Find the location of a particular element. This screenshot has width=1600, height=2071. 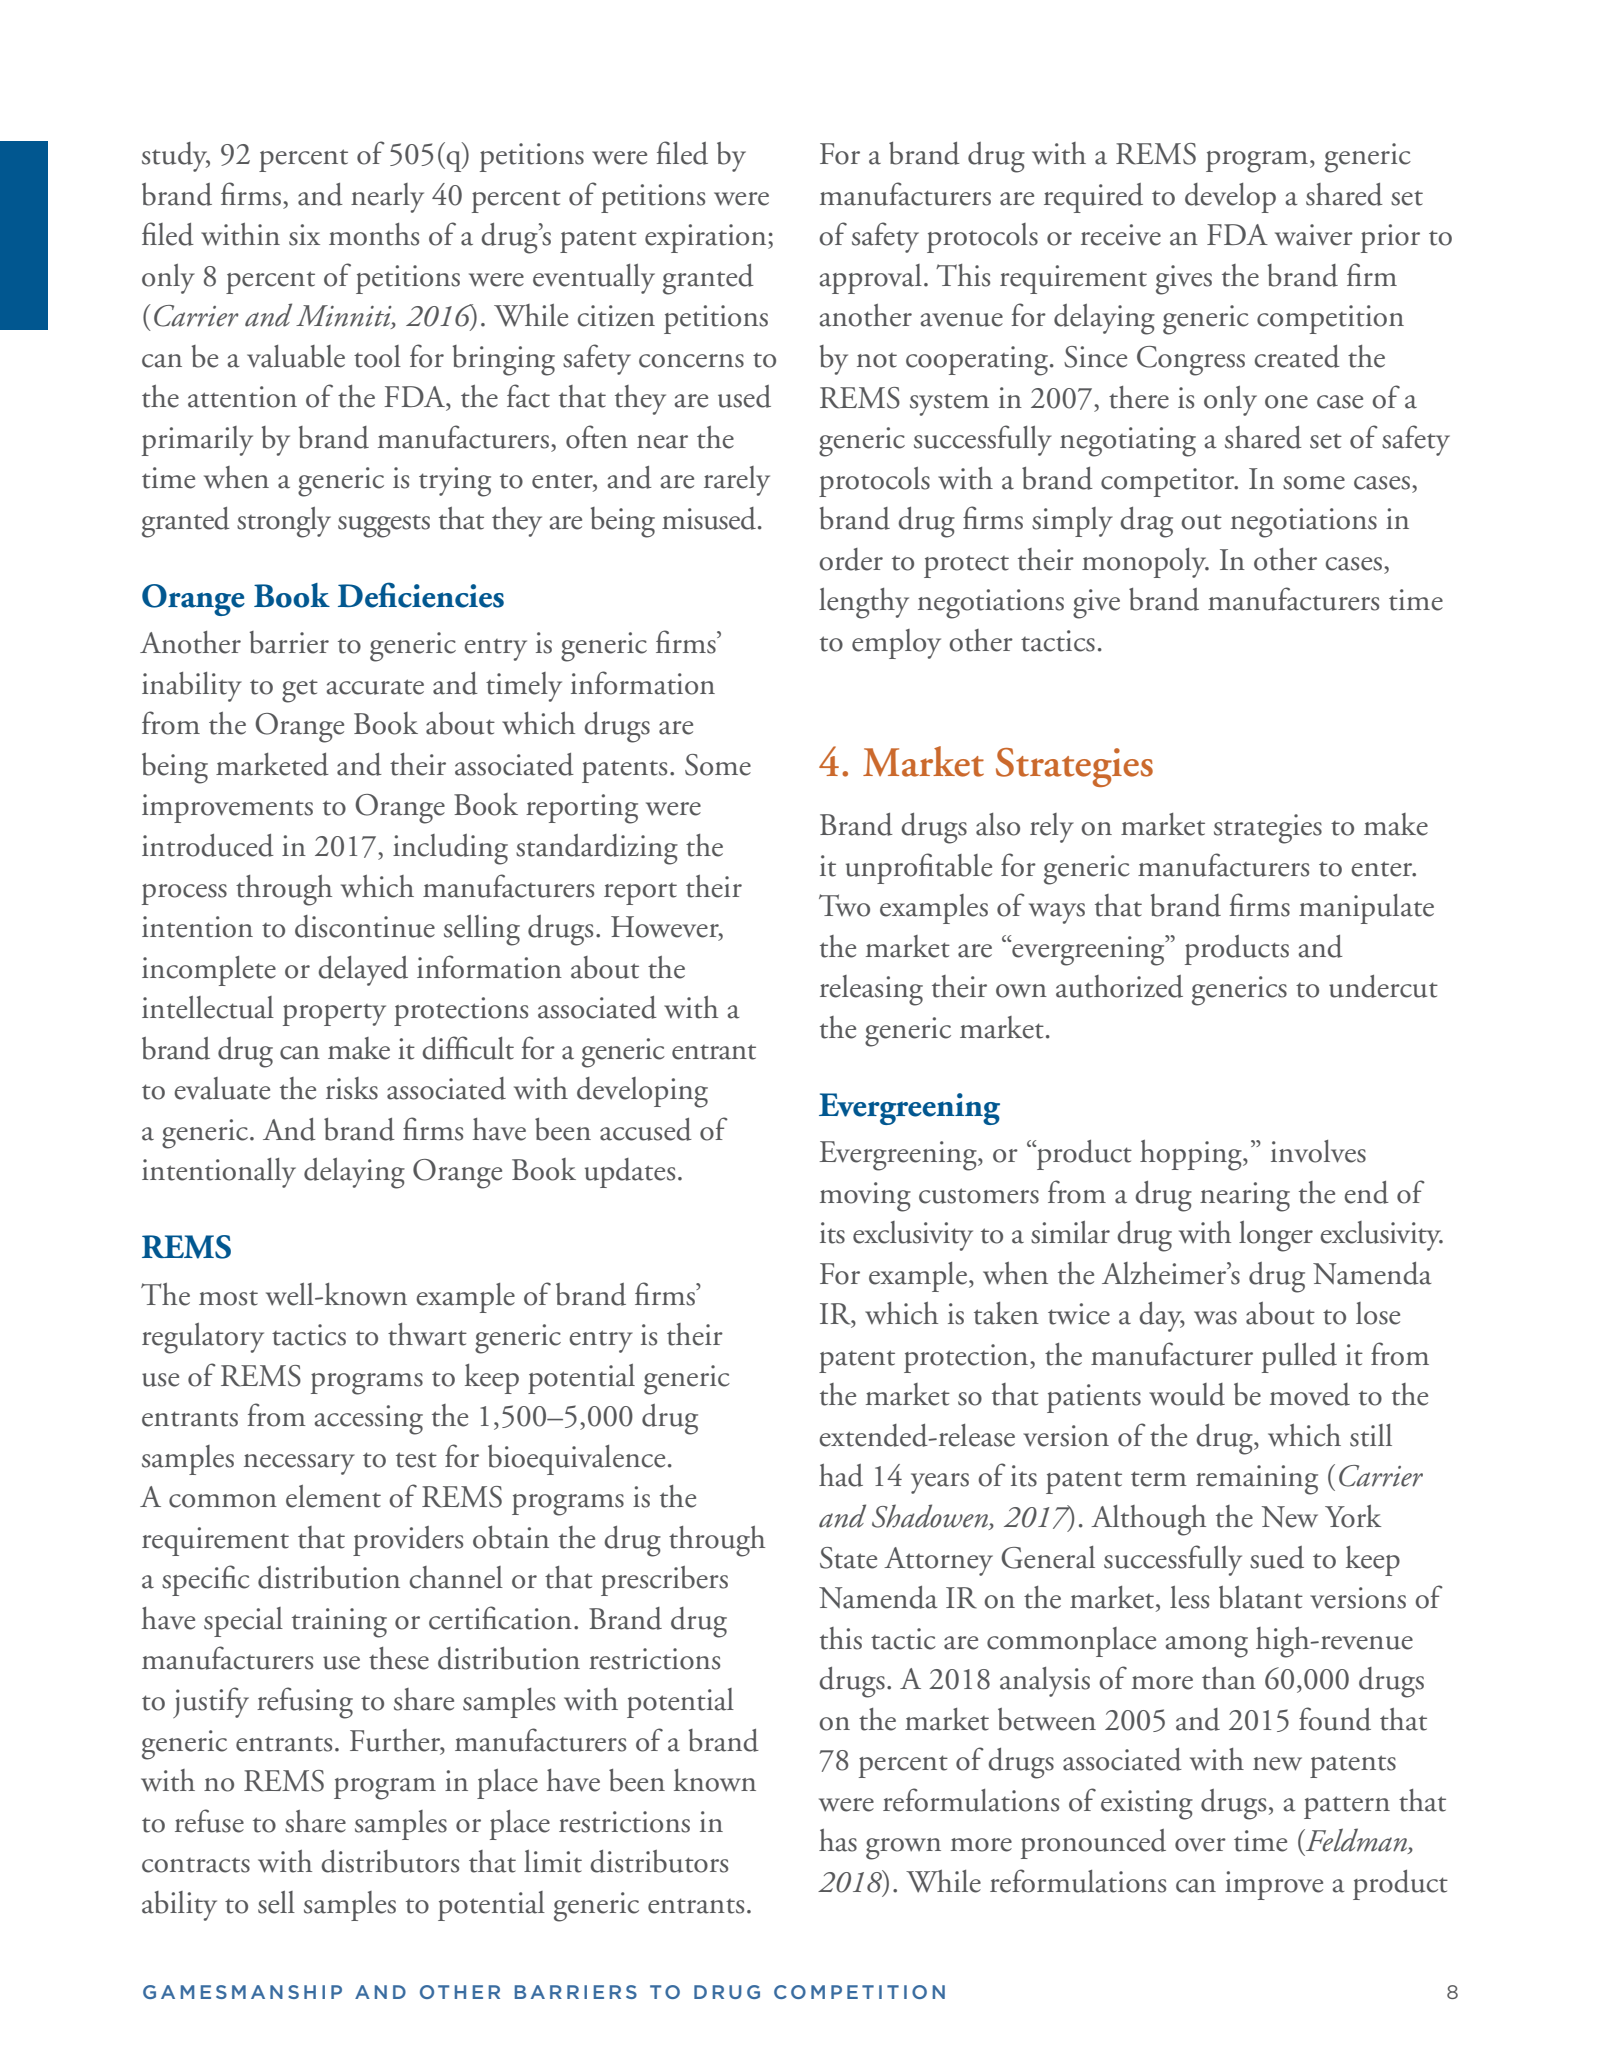

six is located at coordinates (304, 235).
